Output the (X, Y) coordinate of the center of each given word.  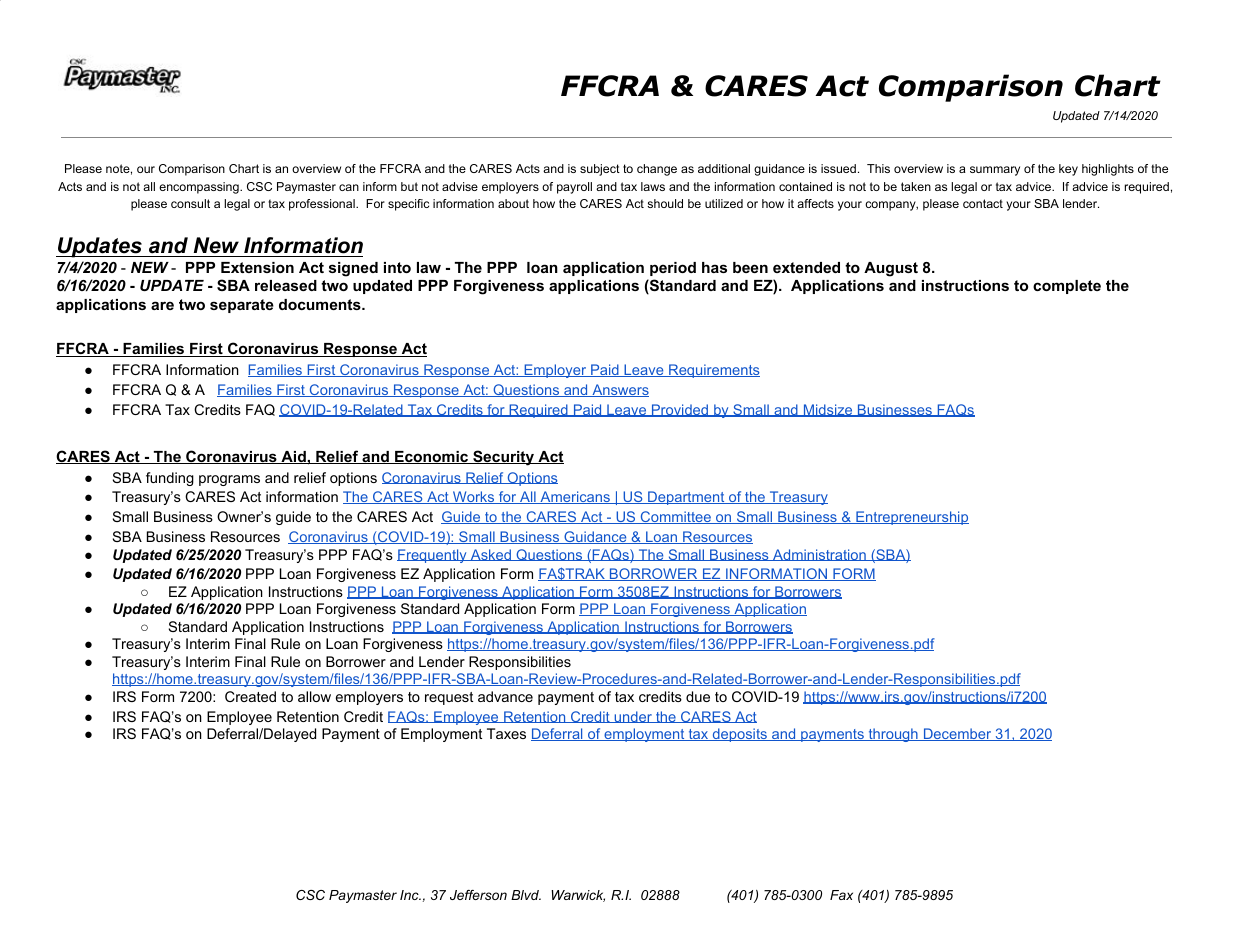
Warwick (578, 896)
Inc (410, 895)
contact (983, 203)
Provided (680, 410)
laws (653, 186)
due (698, 696)
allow (314, 696)
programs (229, 480)
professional (323, 205)
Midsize (828, 410)
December (957, 734)
